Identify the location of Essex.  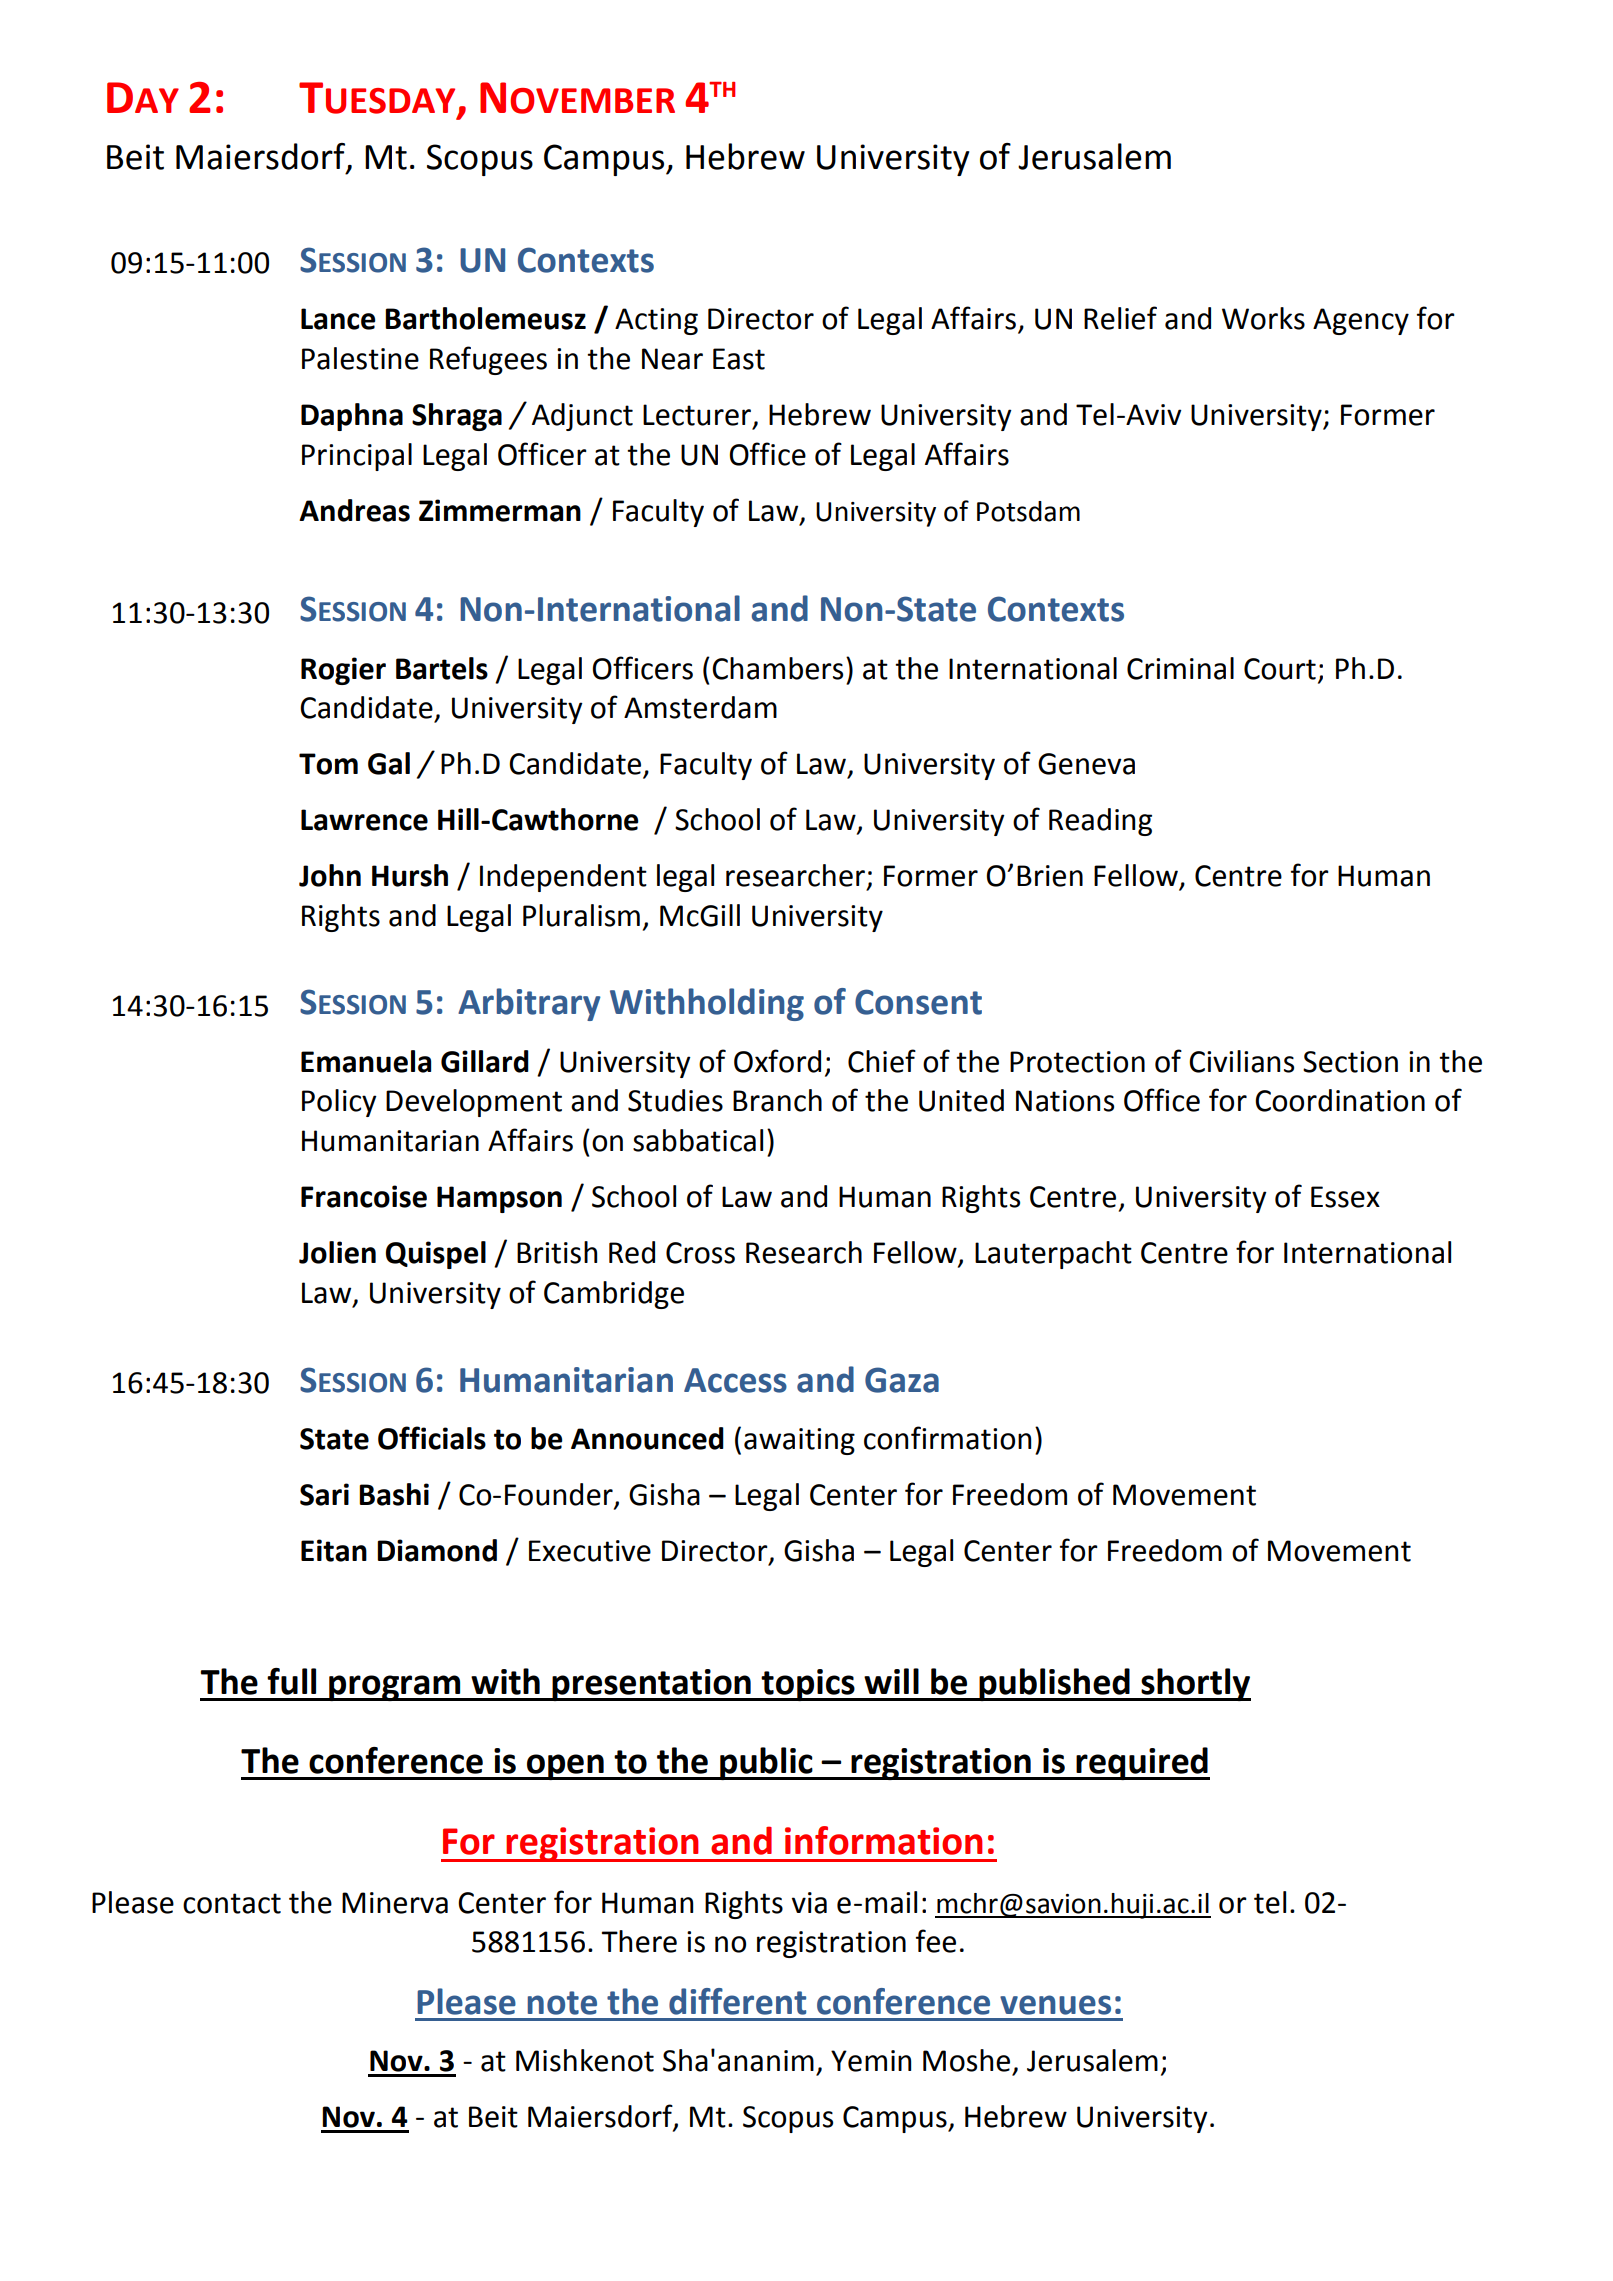
(1345, 1197).
